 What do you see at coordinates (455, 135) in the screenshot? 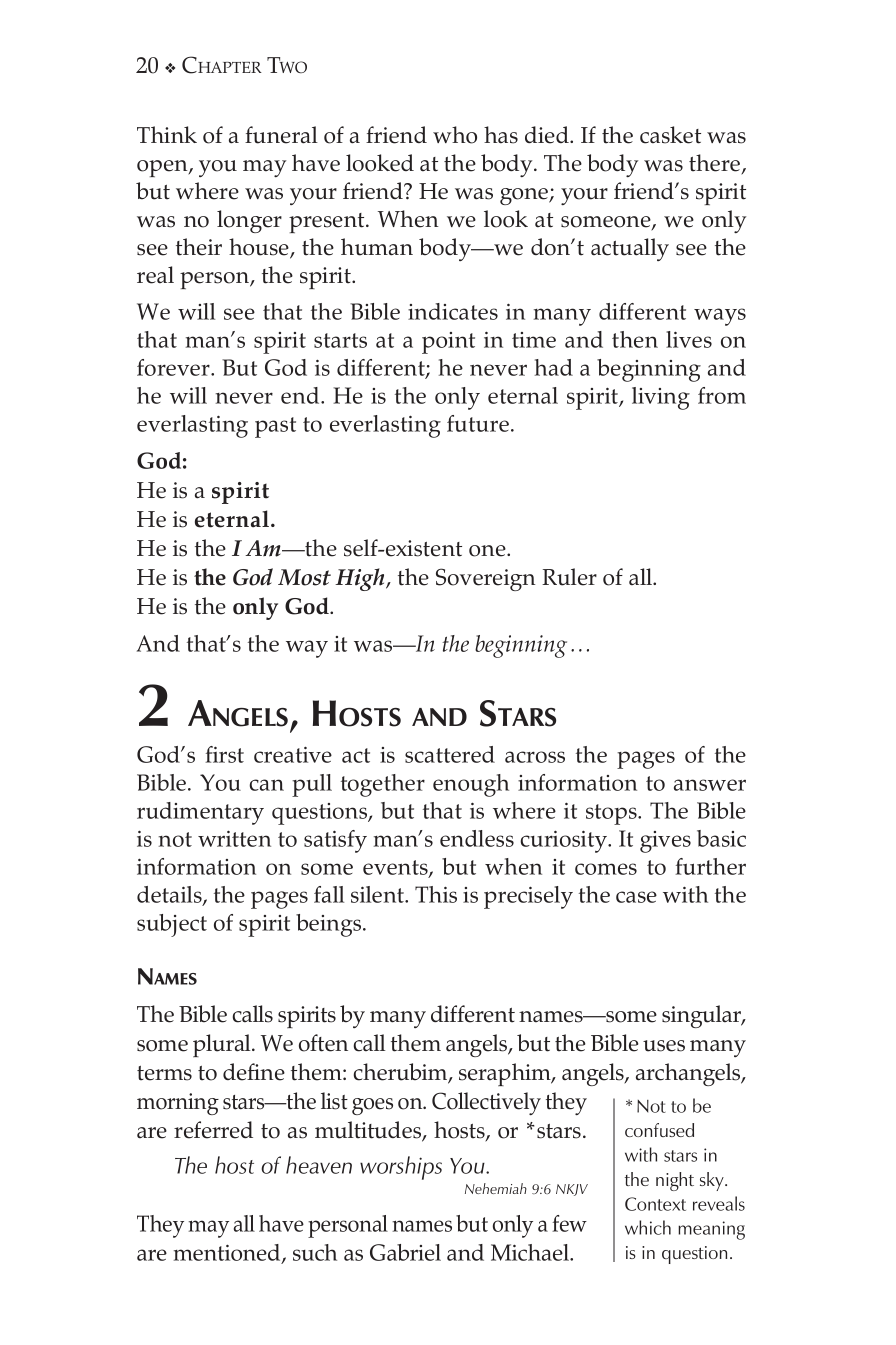
I see `who` at bounding box center [455, 135].
